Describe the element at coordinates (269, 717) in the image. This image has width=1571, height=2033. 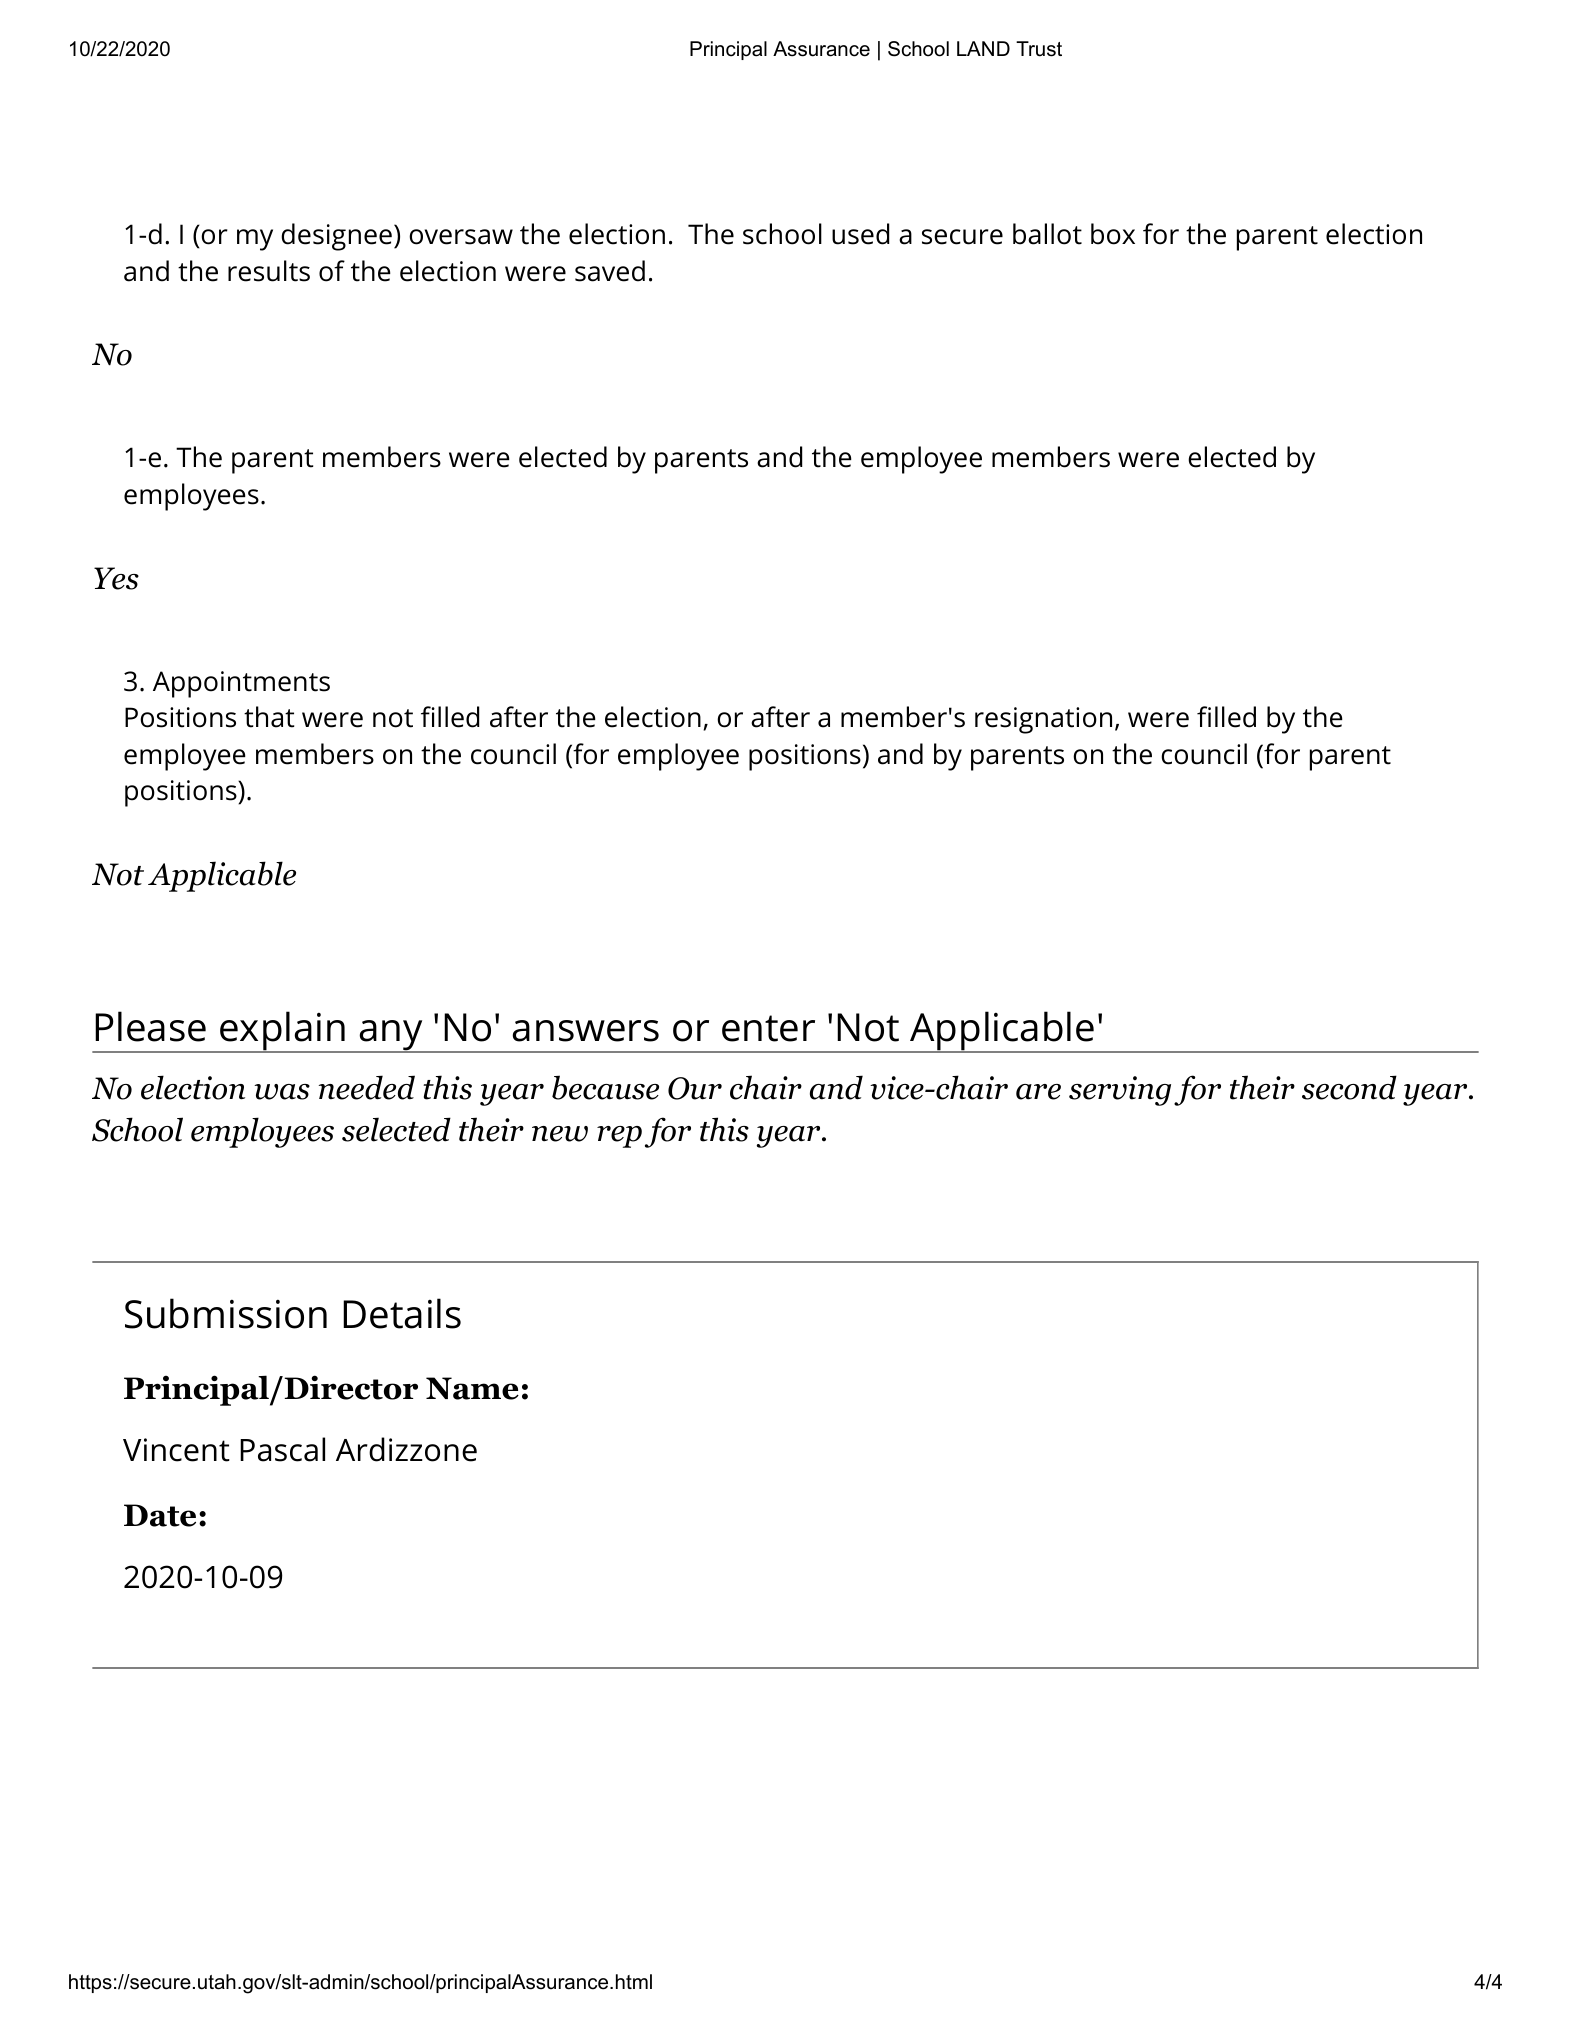
I see `that` at that location.
